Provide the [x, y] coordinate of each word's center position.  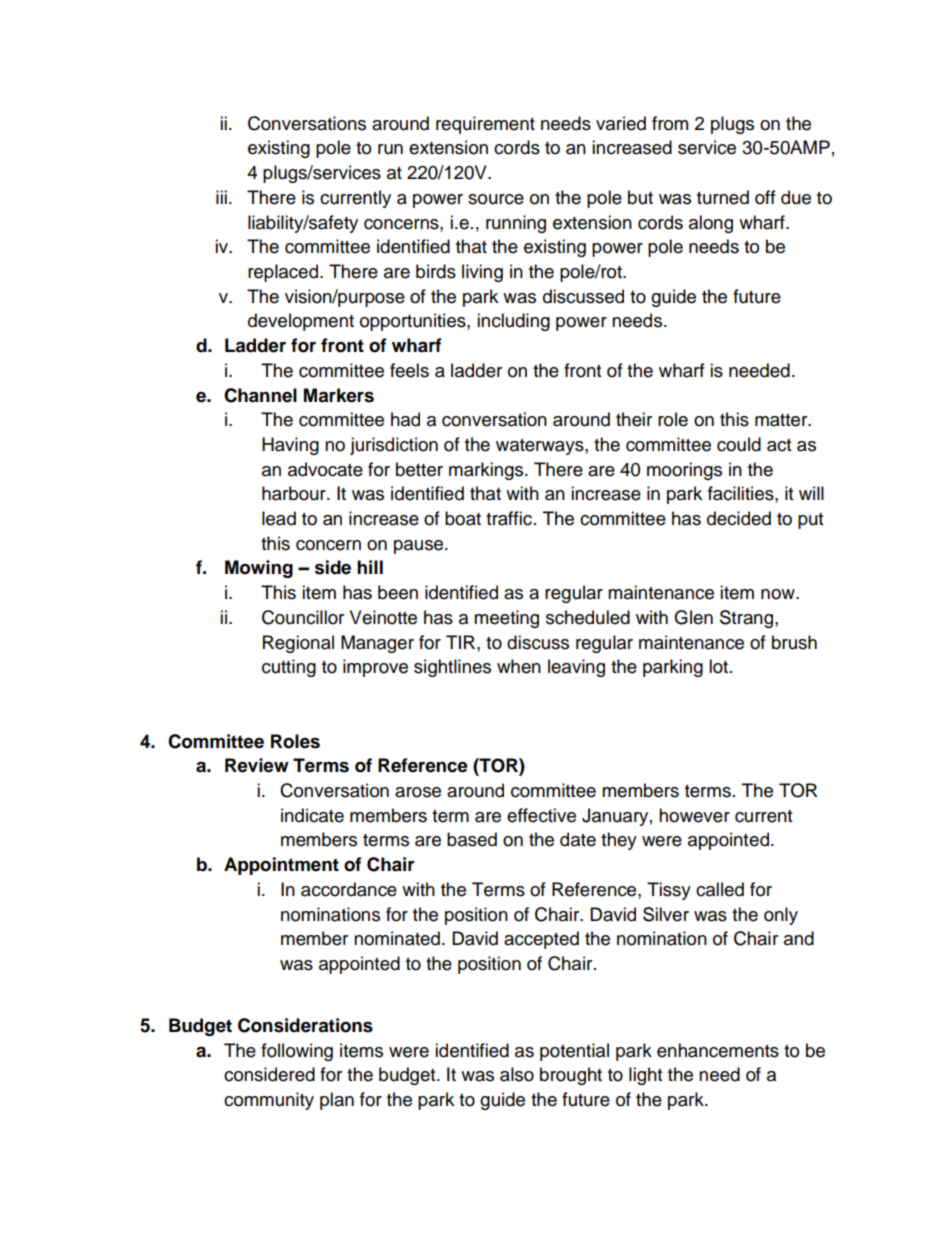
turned [723, 197]
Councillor [303, 617]
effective [541, 815]
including [513, 322]
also [517, 1074]
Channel [260, 395]
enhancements [718, 1050]
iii [221, 197]
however [694, 815]
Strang [748, 619]
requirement [485, 125]
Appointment [281, 866]
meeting [506, 619]
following [297, 1052]
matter [782, 420]
